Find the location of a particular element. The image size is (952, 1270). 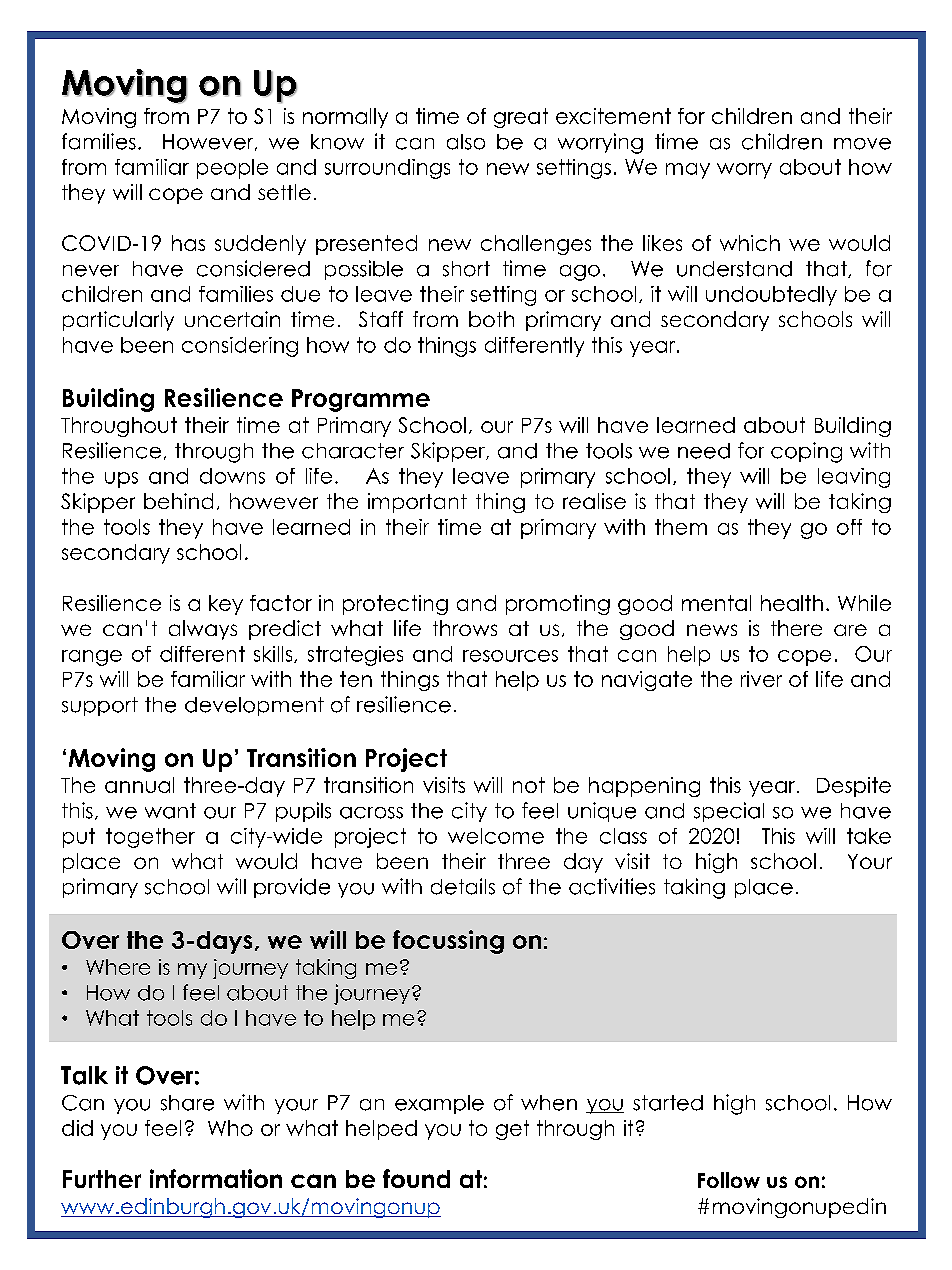

move is located at coordinates (862, 144).
